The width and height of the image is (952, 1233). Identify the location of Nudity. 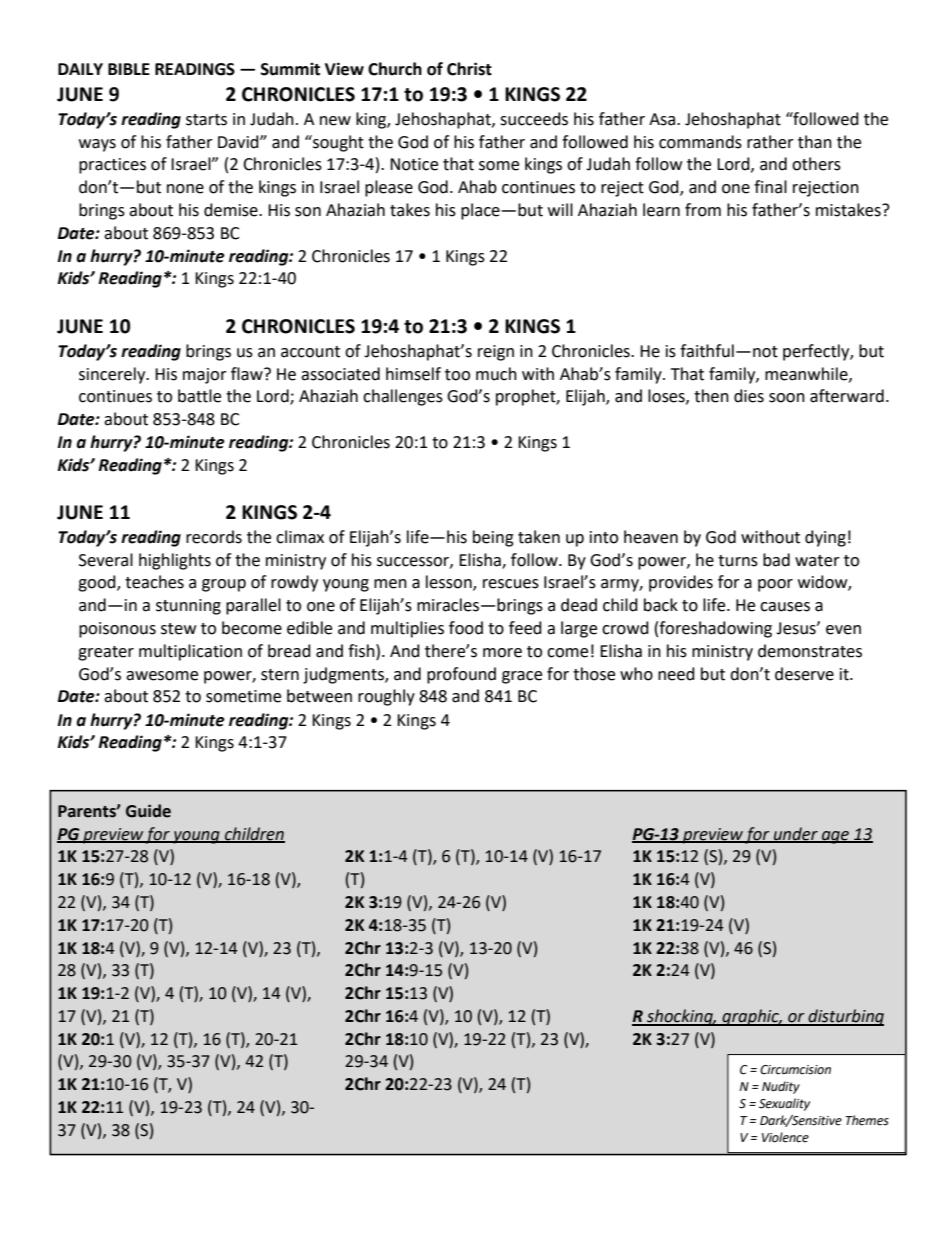
(781, 1087).
